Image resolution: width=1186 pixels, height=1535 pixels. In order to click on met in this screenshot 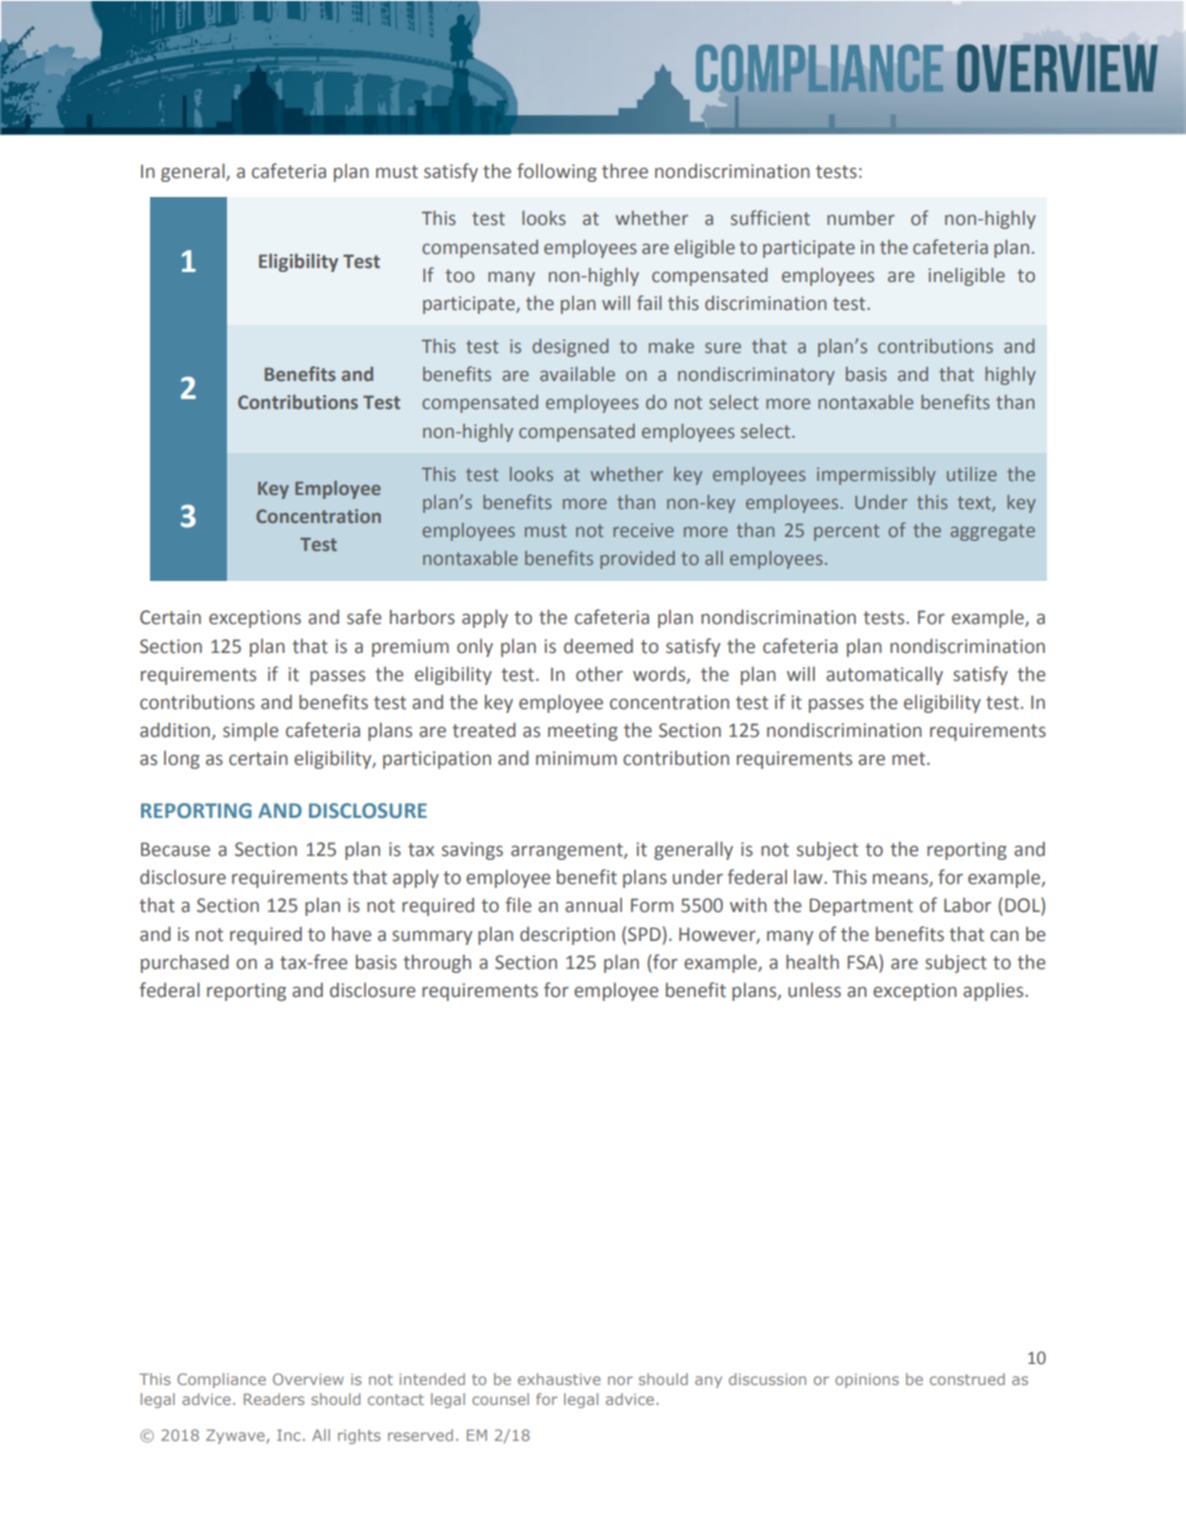, I will do `click(910, 759)`.
